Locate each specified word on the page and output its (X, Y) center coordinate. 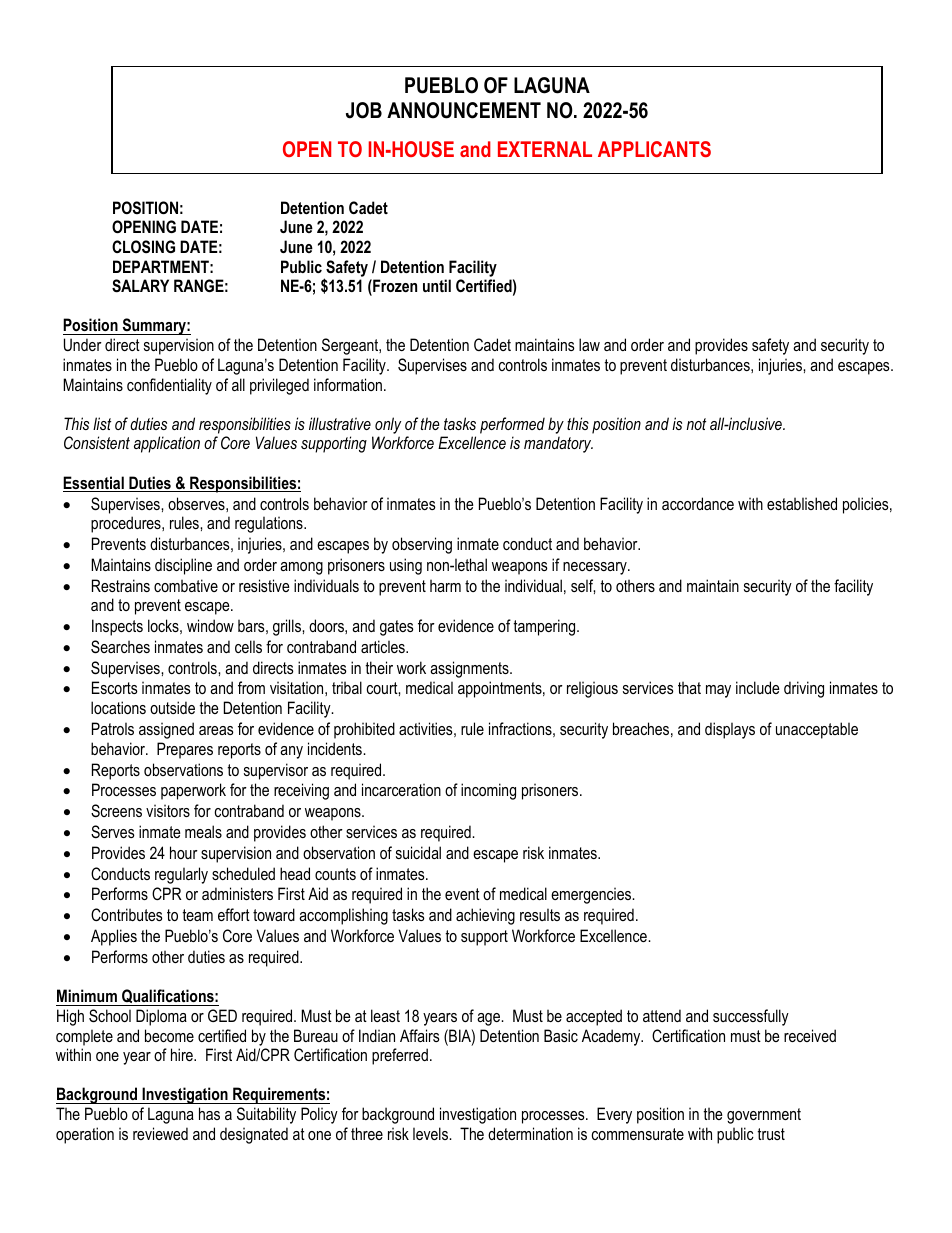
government (764, 1116)
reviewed (160, 1133)
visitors (168, 810)
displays (730, 730)
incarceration (401, 789)
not (696, 424)
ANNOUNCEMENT (464, 110)
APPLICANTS (654, 149)
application (167, 444)
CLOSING (143, 247)
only (388, 425)
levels (432, 1133)
